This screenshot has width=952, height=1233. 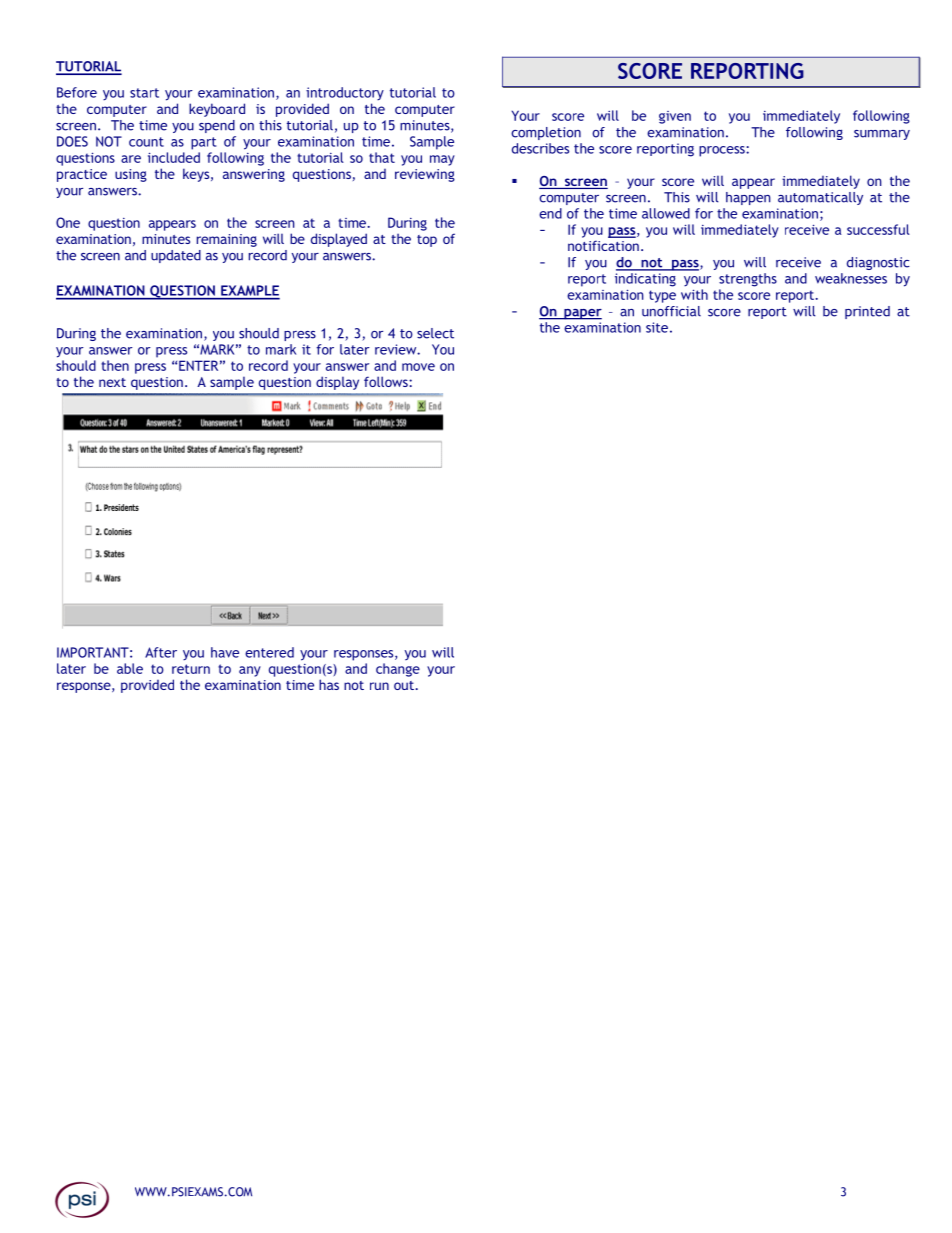 What do you see at coordinates (387, 381) in the screenshot?
I see `follows` at bounding box center [387, 381].
